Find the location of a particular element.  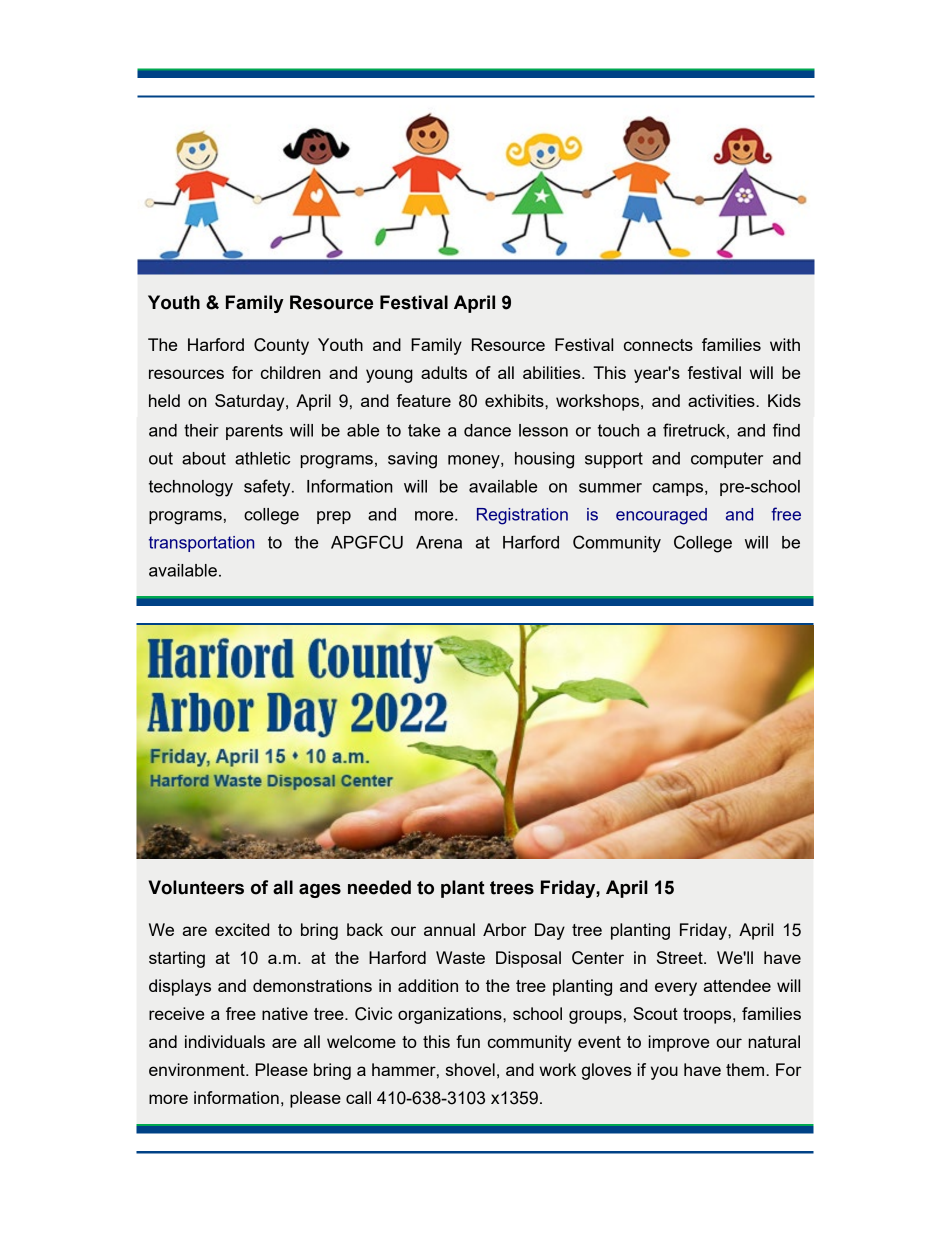

encouraged is located at coordinates (661, 516).
